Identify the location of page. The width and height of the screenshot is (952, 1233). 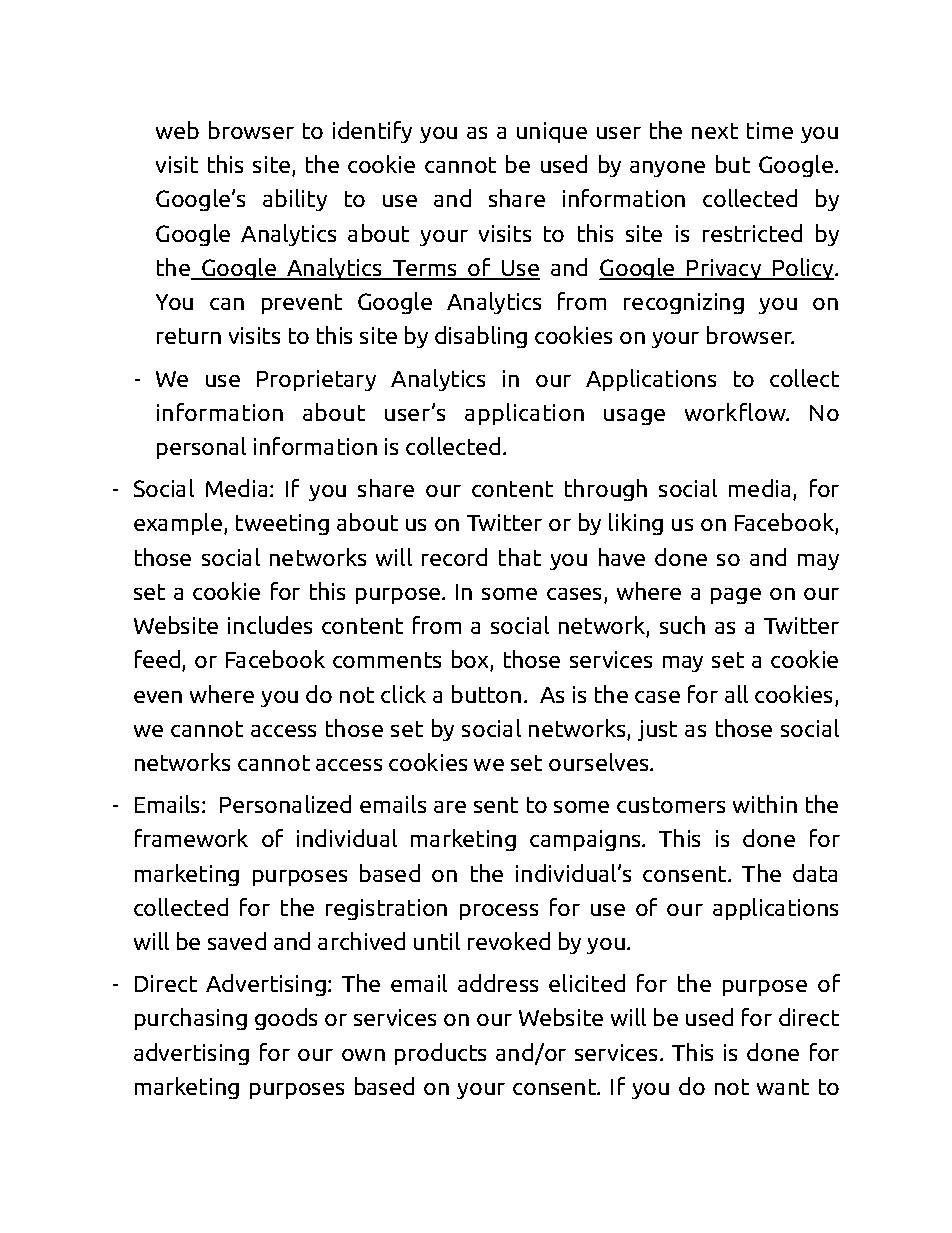
(736, 596).
